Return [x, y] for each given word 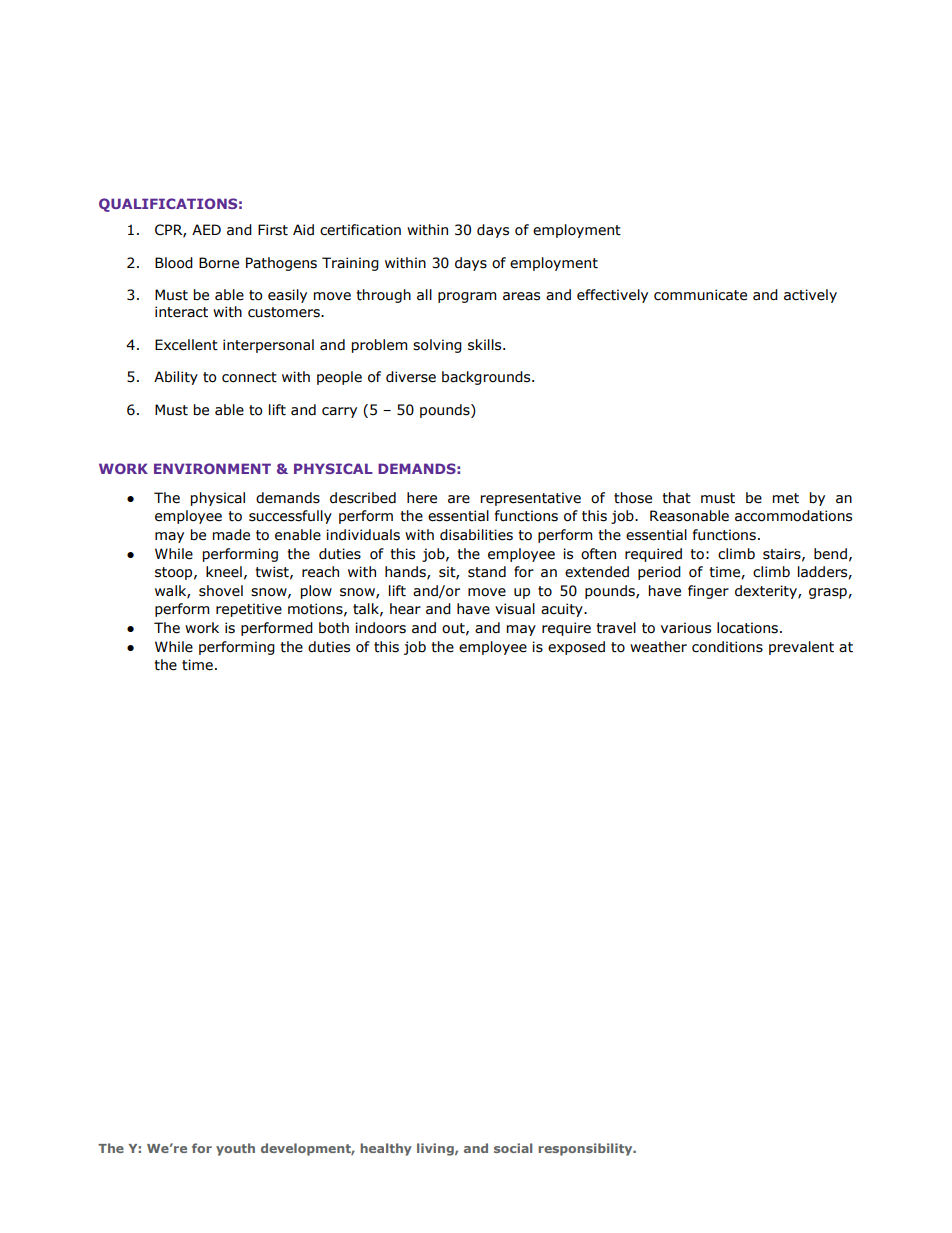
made [231, 535]
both [334, 628]
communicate [700, 295]
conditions [727, 647]
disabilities [476, 535]
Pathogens [281, 264]
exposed [576, 648]
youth [235, 1149]
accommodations [793, 516]
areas [521, 296]
